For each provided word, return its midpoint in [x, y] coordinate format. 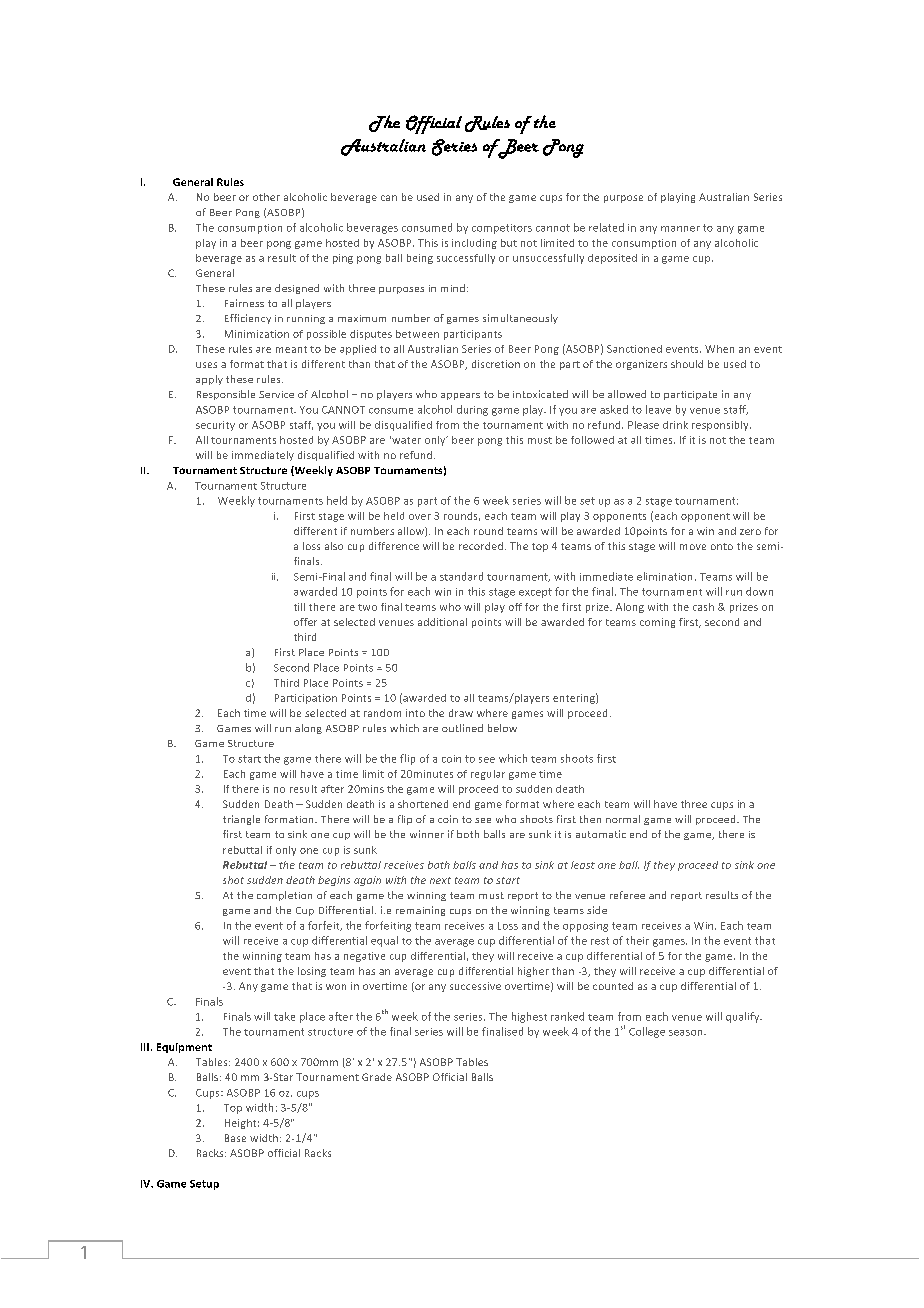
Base [235, 1138]
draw [461, 713]
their [637, 940]
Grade [377, 1077]
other [266, 197]
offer [305, 622]
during [472, 410]
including [474, 244]
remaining [420, 911]
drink [675, 425]
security [215, 426]
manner [680, 229]
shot [233, 880]
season [687, 1033]
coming [657, 623]
